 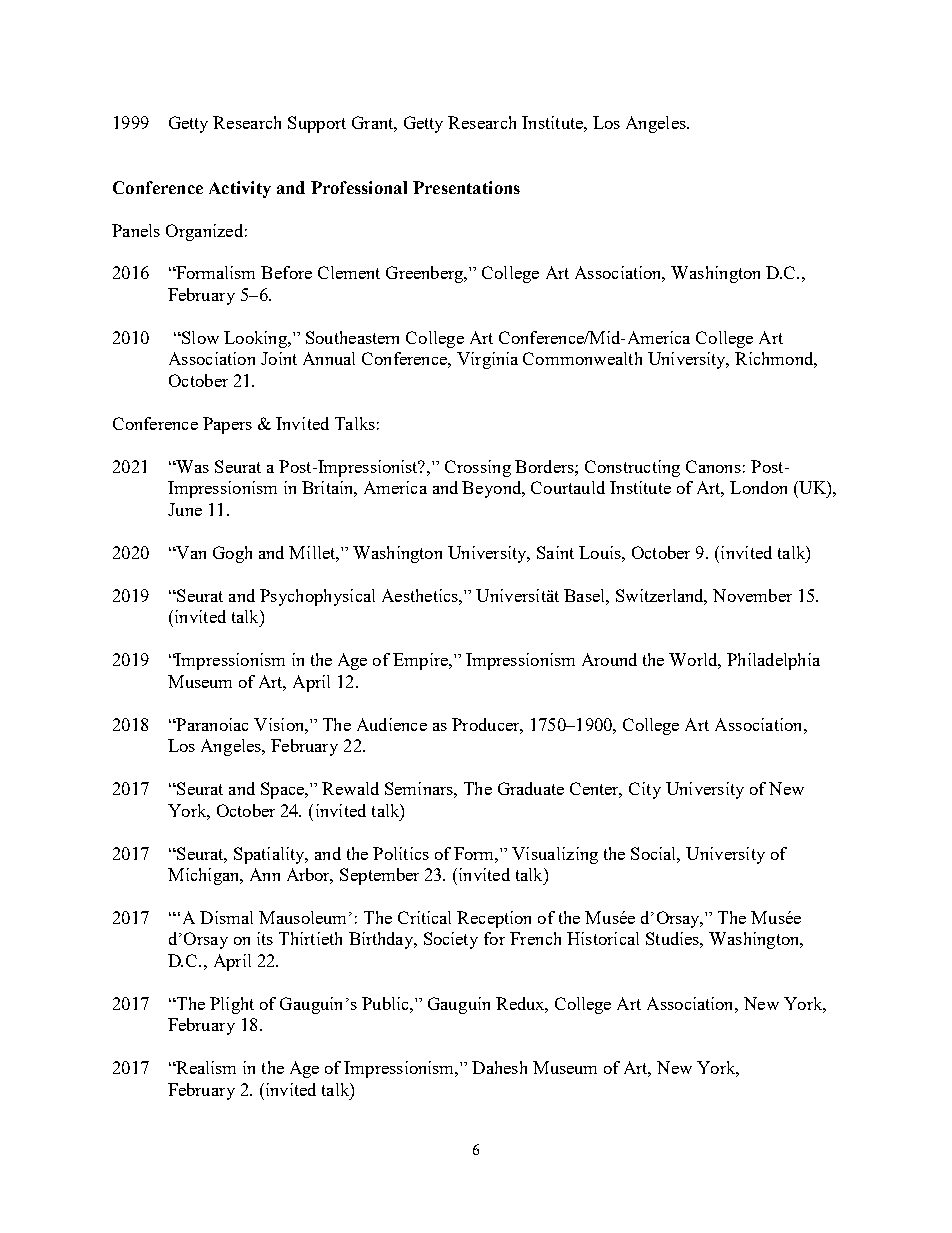 I want to click on Commonwealth, so click(x=582, y=358).
